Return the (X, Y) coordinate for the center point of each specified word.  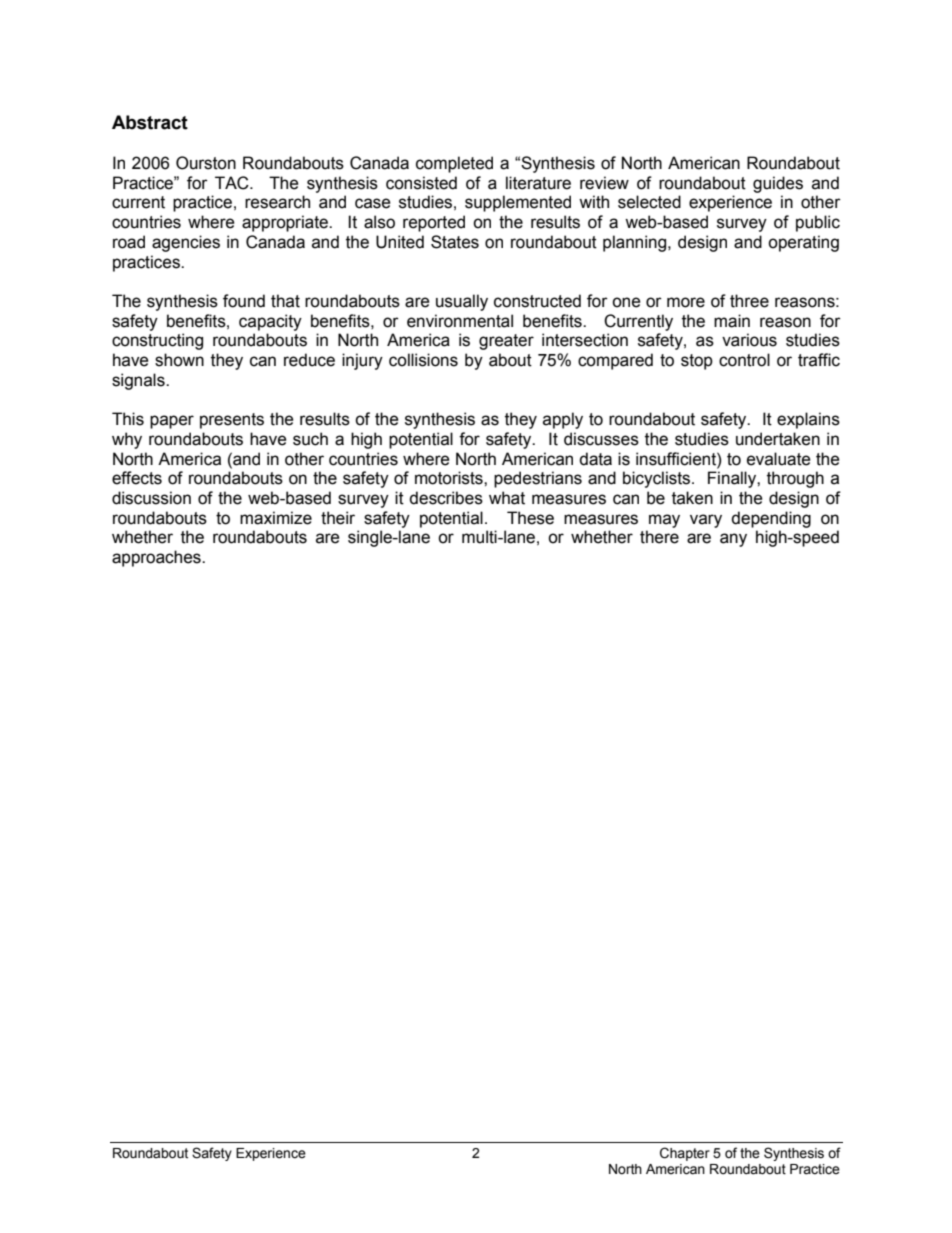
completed (454, 164)
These (530, 518)
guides (778, 184)
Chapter (685, 1154)
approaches (157, 558)
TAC (233, 183)
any (733, 540)
